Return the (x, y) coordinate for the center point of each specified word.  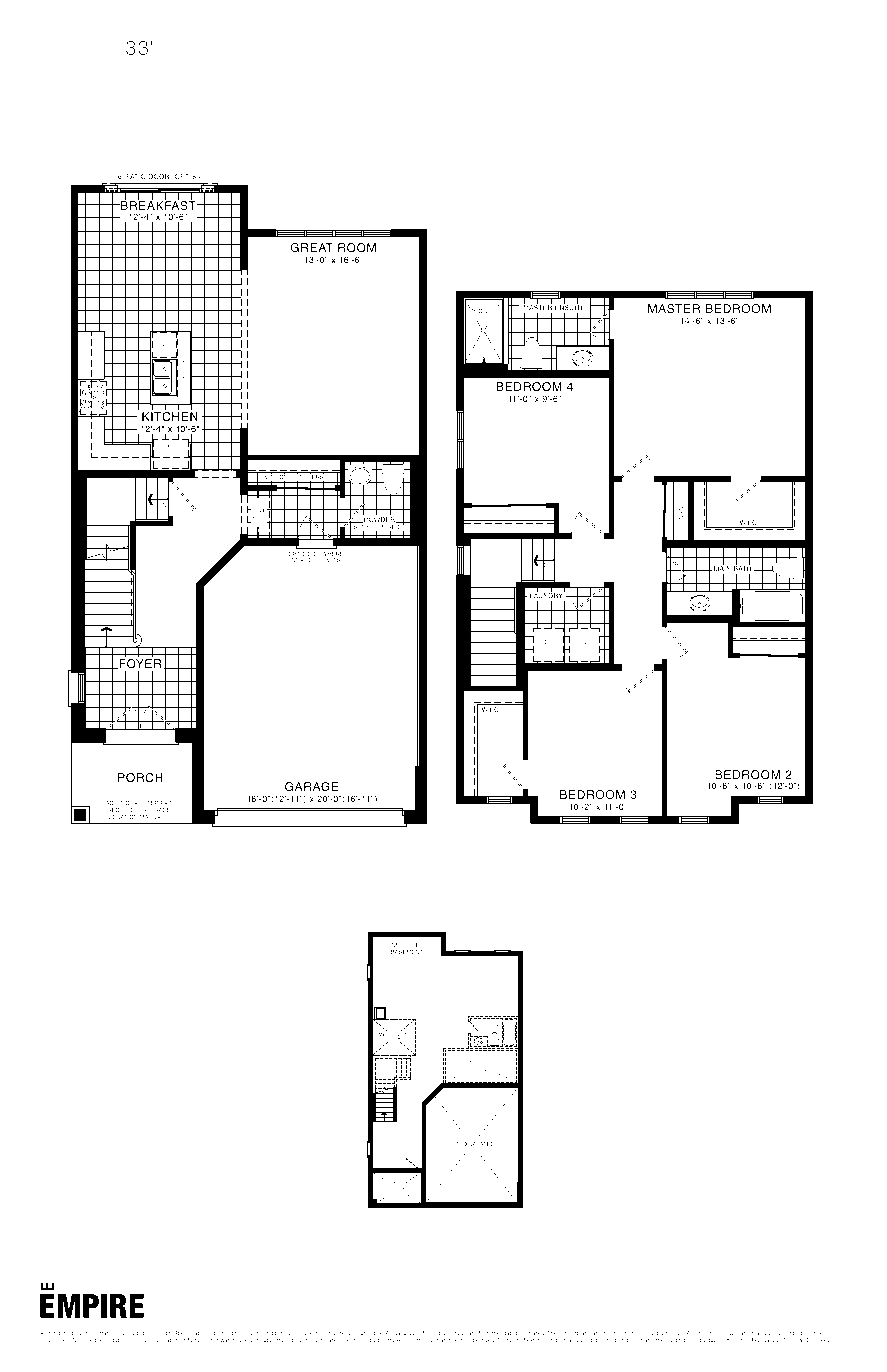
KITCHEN (170, 417)
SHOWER (483, 311)
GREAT (311, 247)
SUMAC (79, 47)
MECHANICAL (394, 1034)
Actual (393, 1335)
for (131, 1340)
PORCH (140, 777)
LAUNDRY (546, 595)
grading (675, 1340)
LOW (482, 1063)
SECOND (482, 846)
